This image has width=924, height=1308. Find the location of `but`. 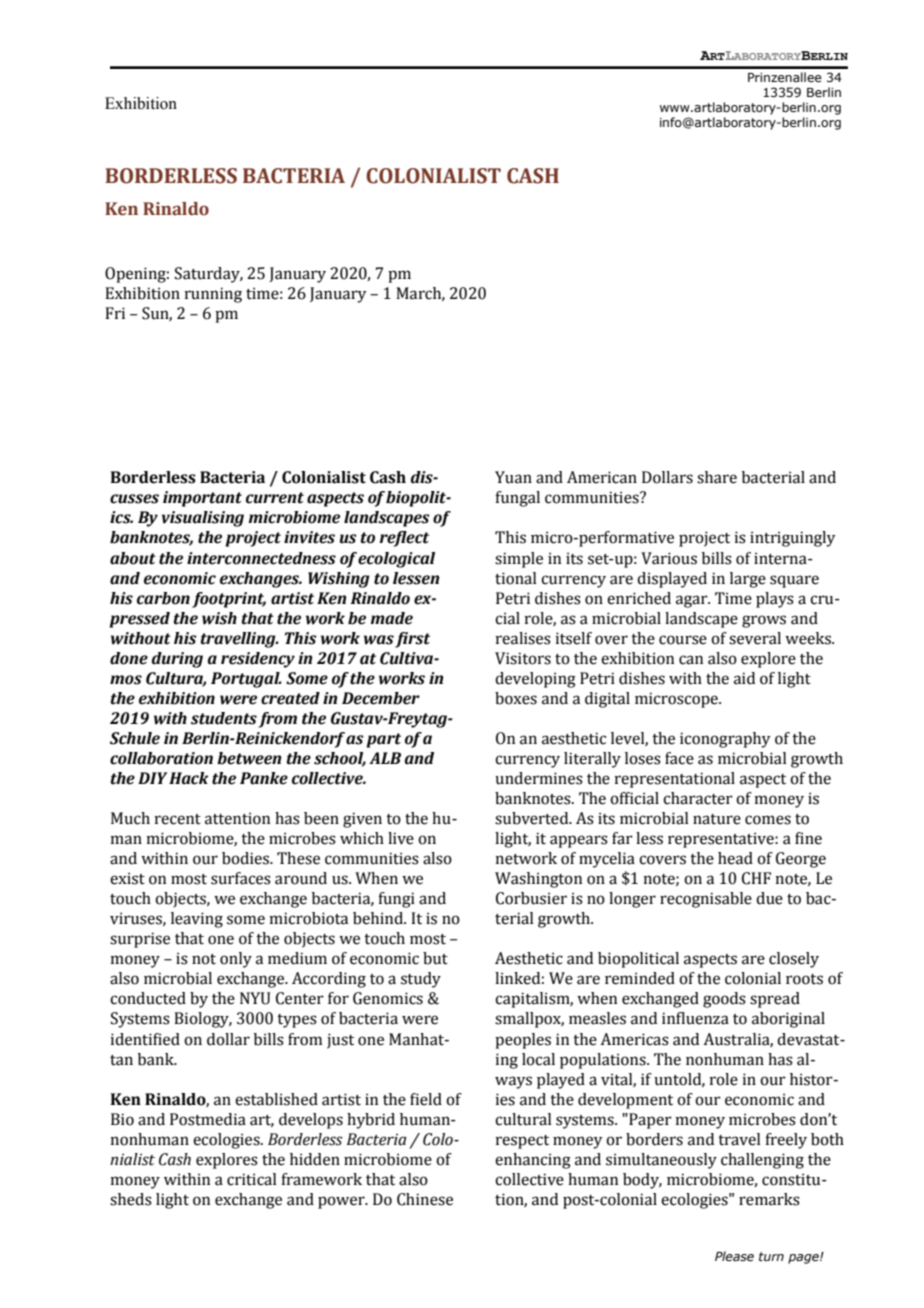

but is located at coordinates (435, 958).
